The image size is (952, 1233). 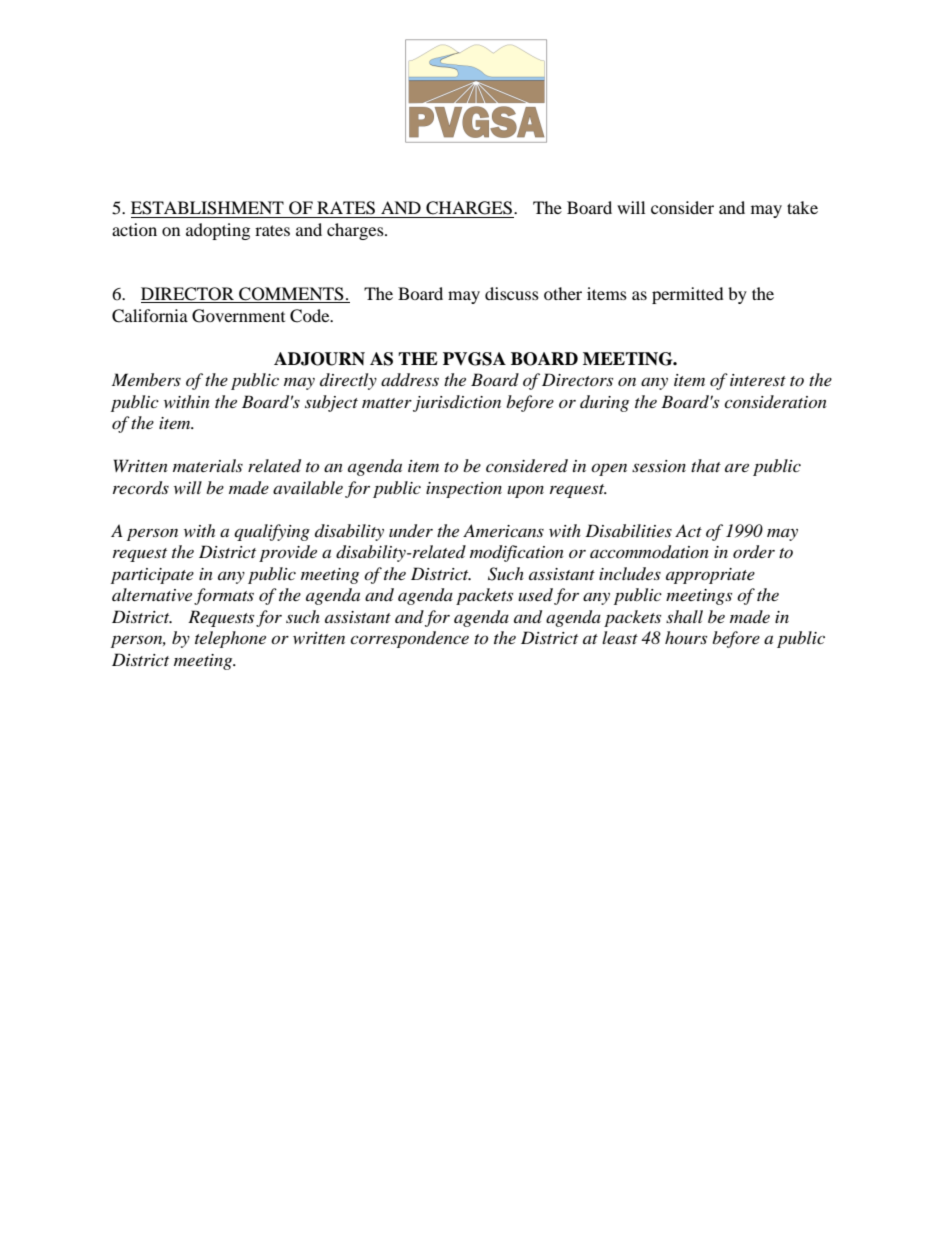 I want to click on correspondence, so click(x=409, y=639).
